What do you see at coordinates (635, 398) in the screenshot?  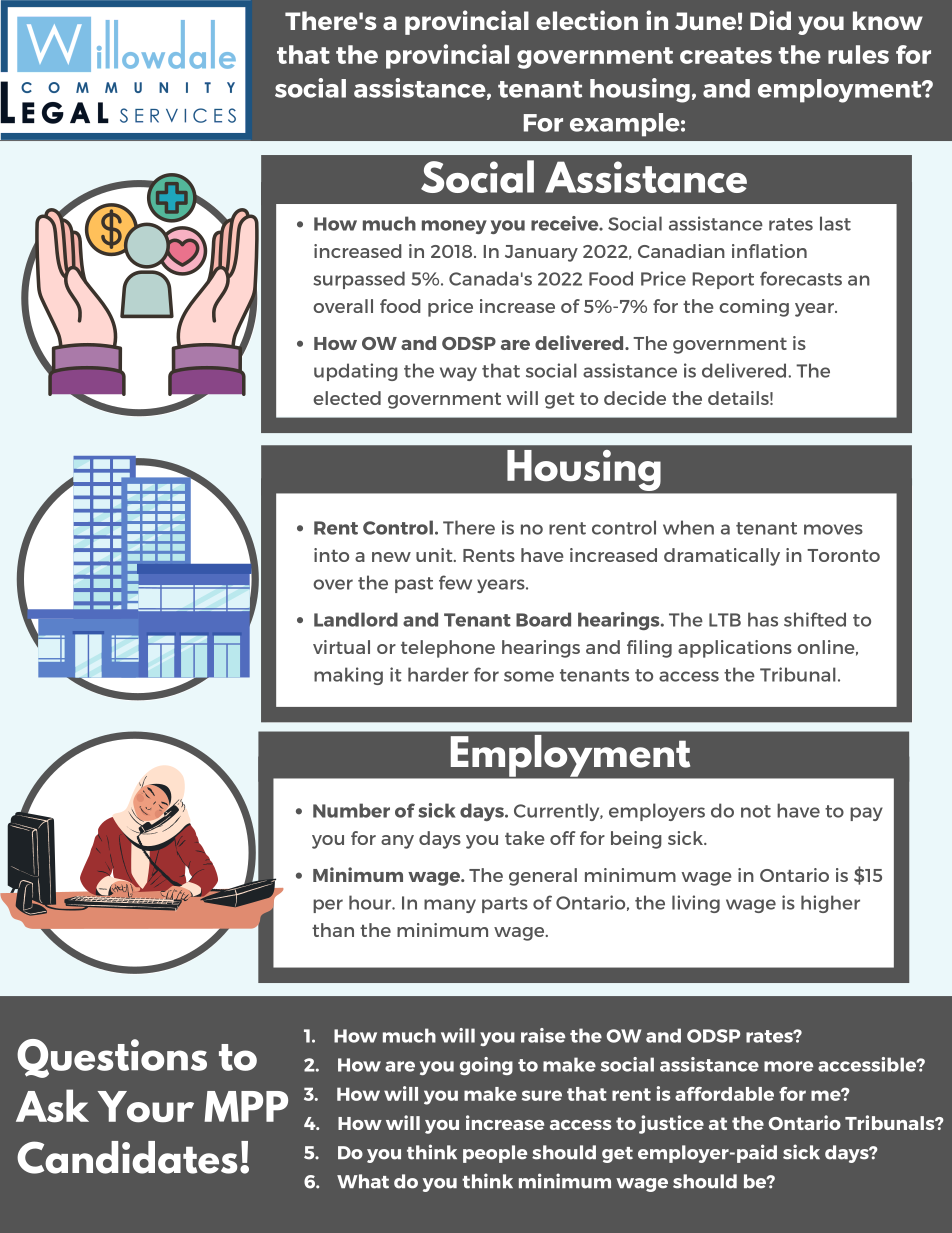 I see `decide` at bounding box center [635, 398].
